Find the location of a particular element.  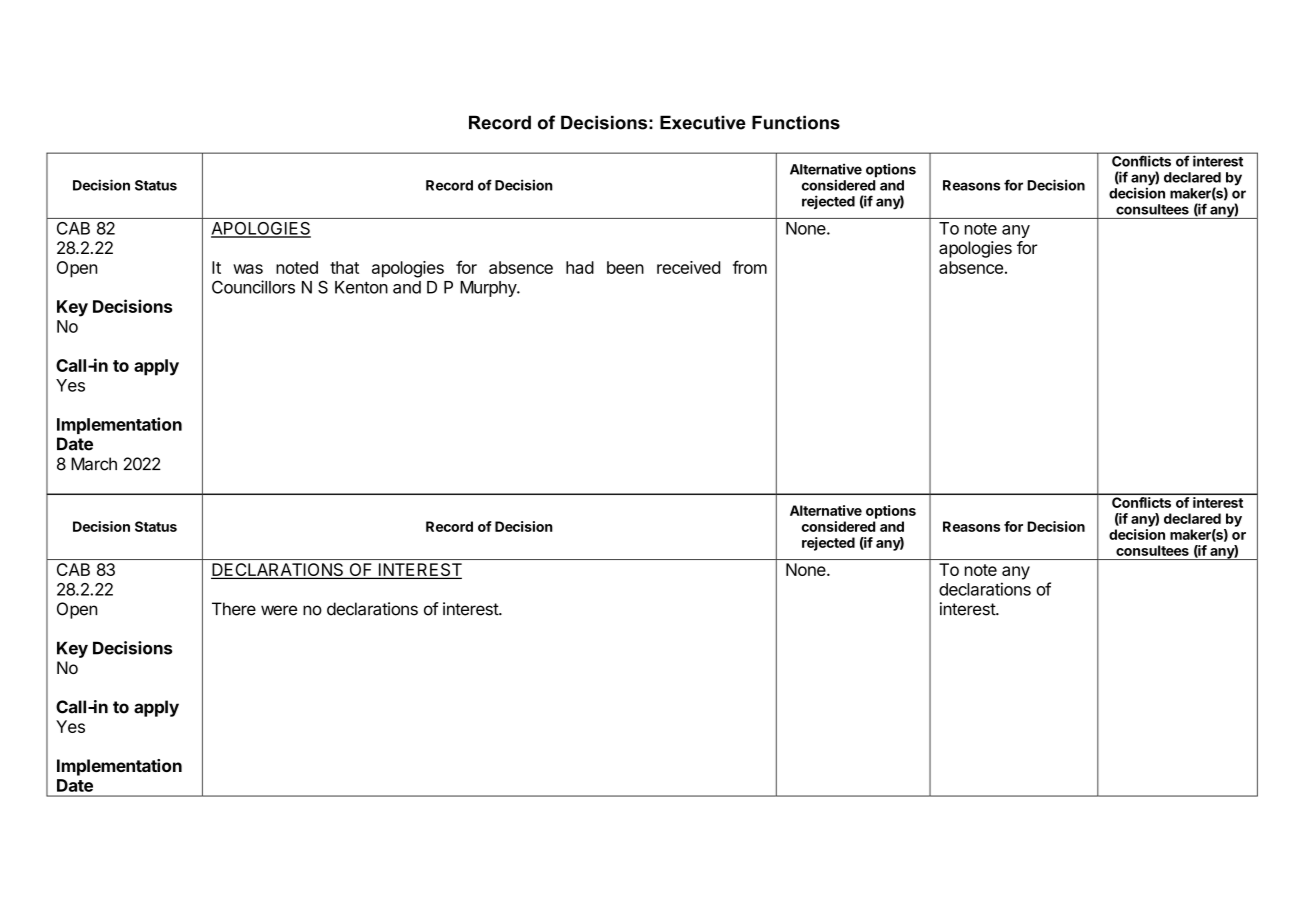

were is located at coordinates (279, 610).
